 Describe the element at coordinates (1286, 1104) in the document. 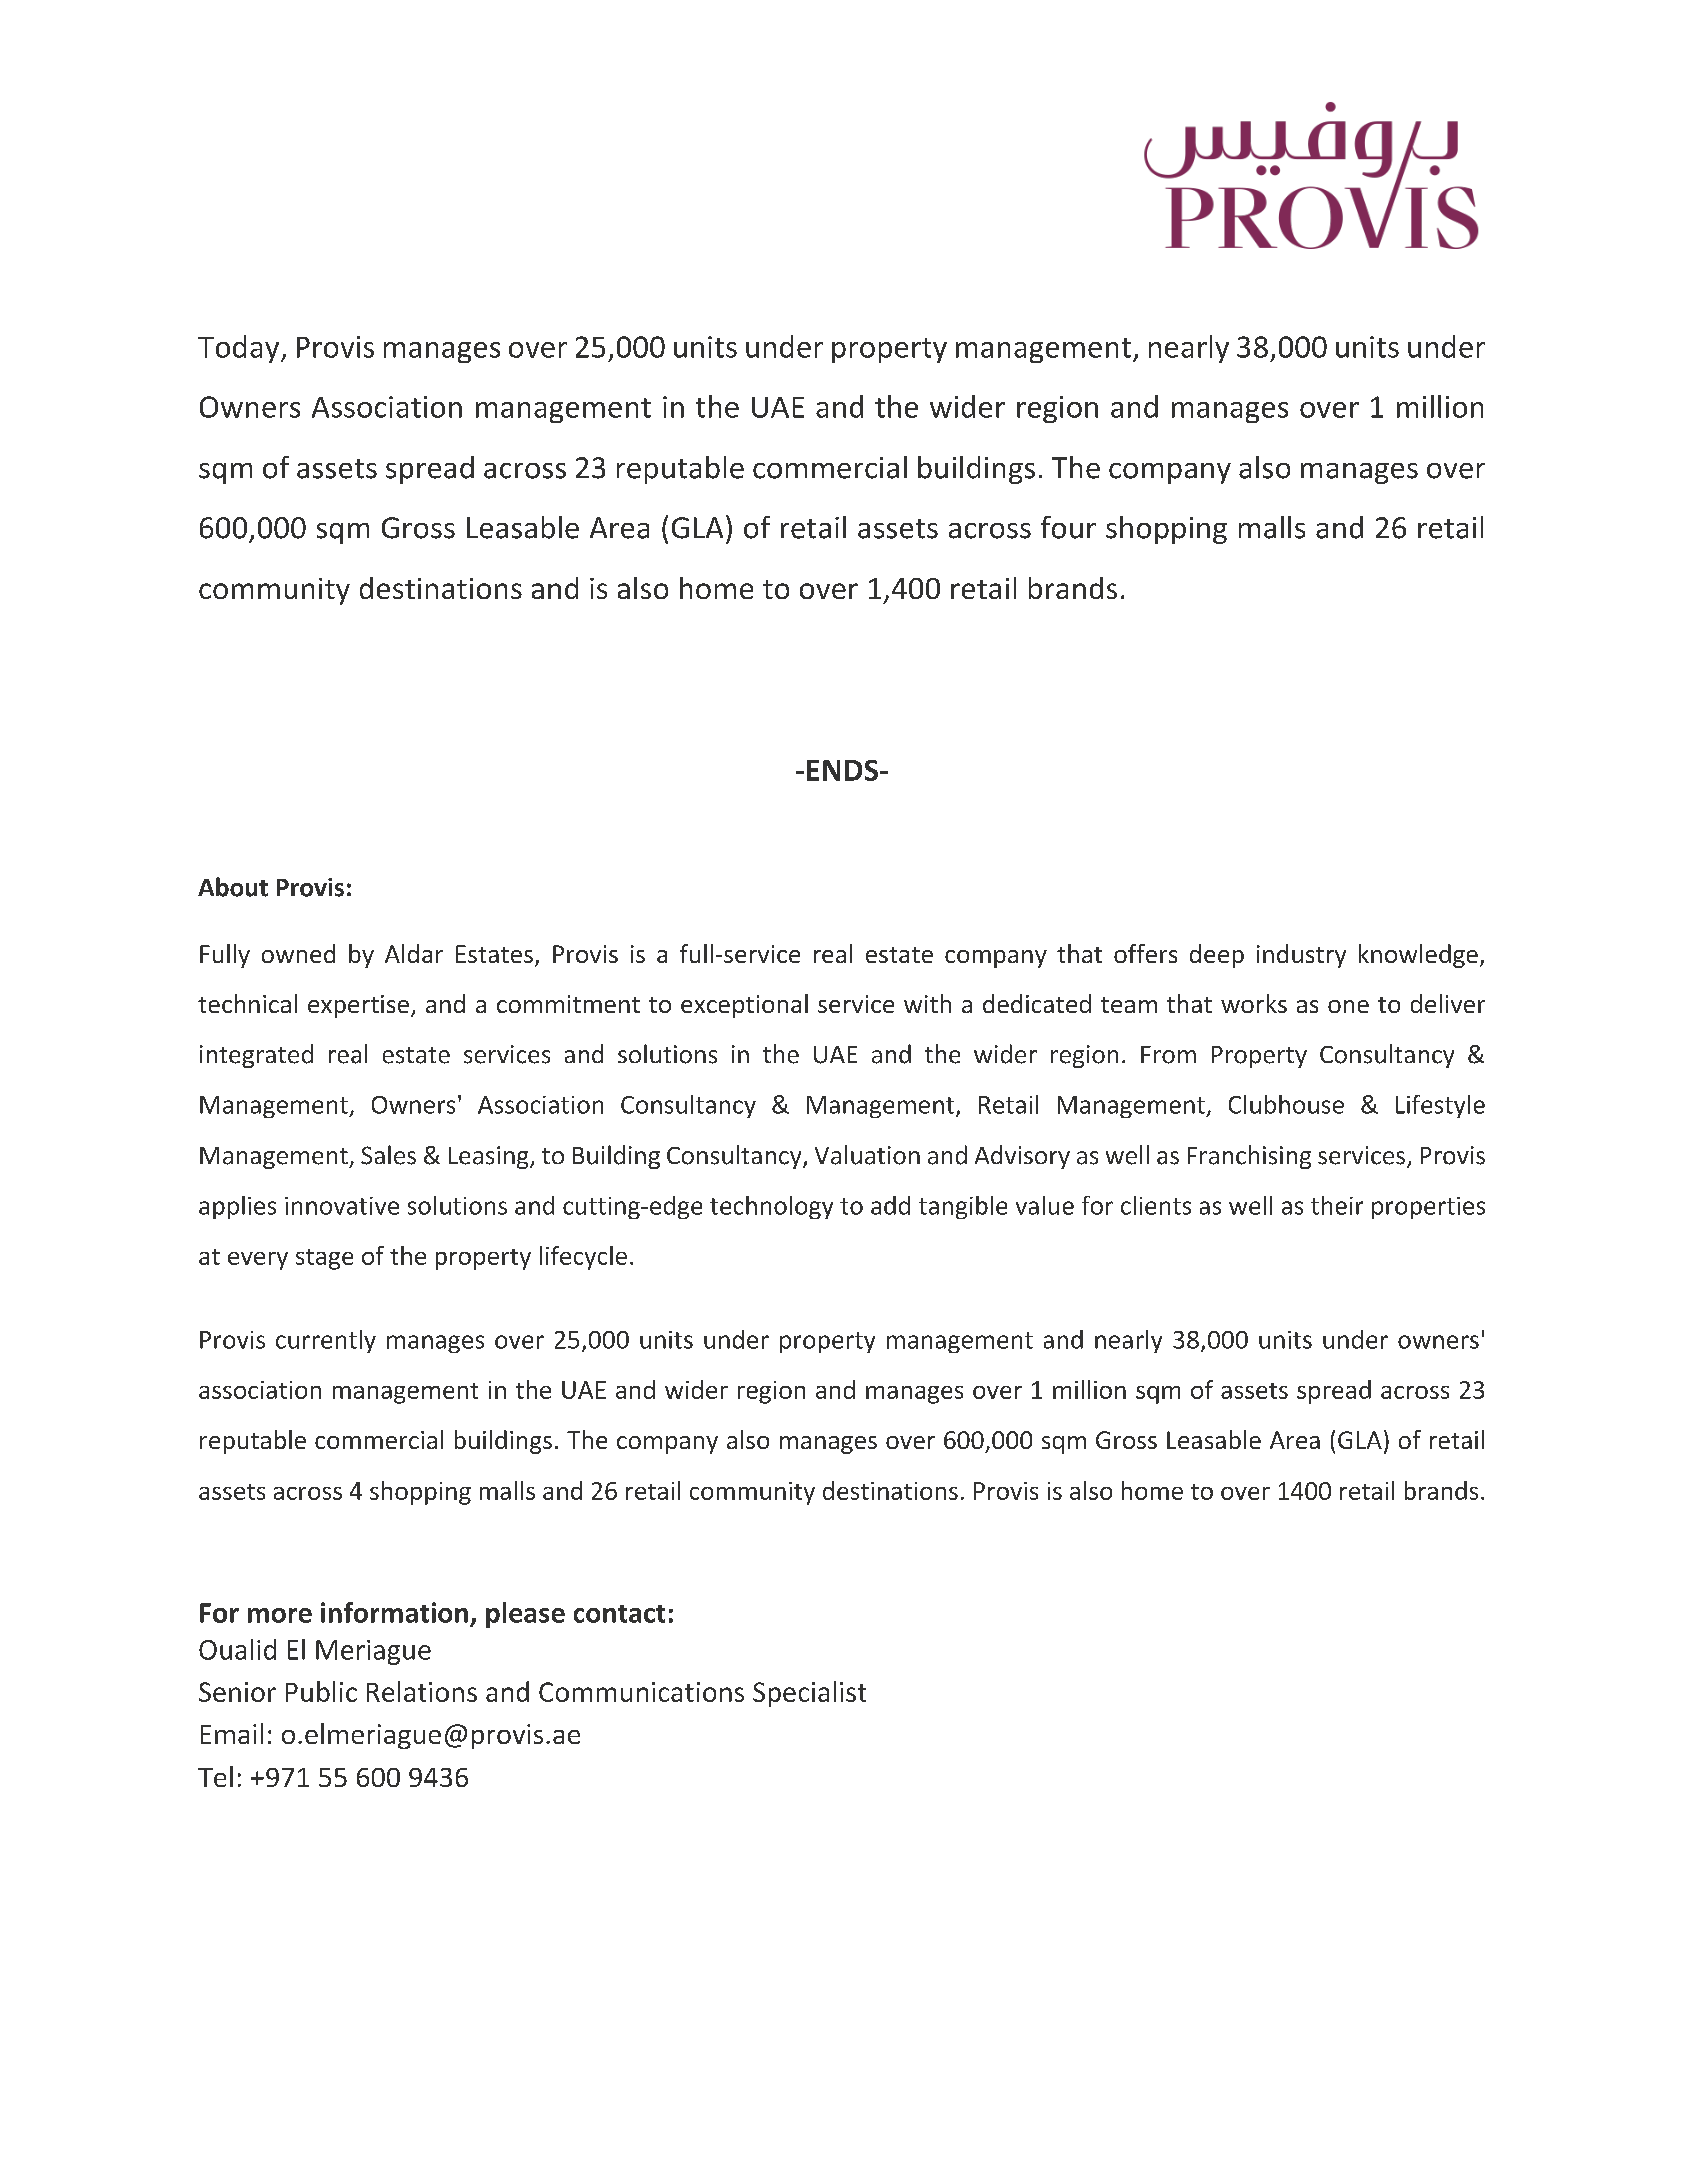

I see `Clubhouse` at that location.
